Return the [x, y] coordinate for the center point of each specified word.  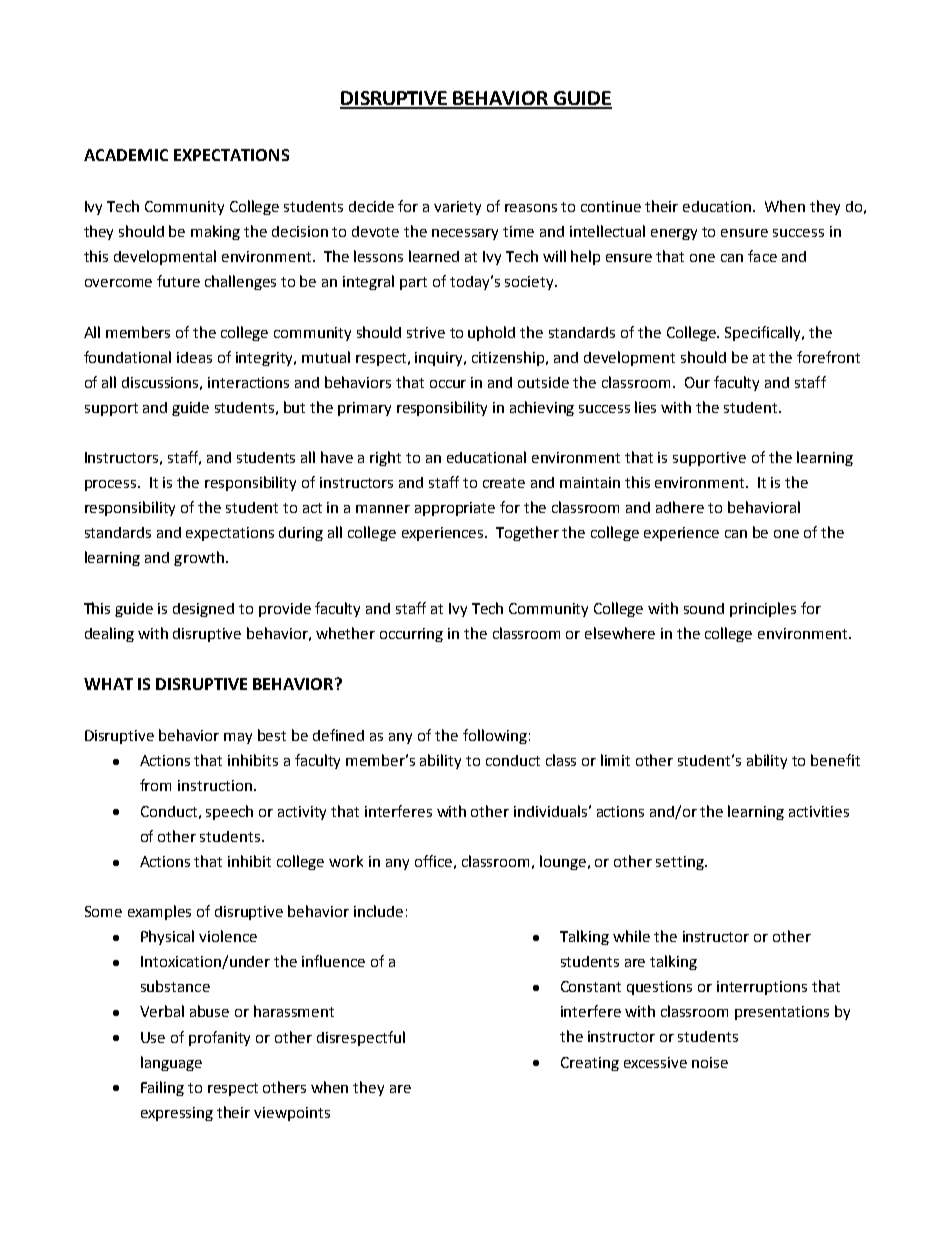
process [112, 485]
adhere [680, 507]
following [495, 736]
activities [819, 811]
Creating [590, 1064]
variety [457, 208]
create [504, 483]
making [215, 232]
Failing [162, 1088]
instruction [215, 785]
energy [674, 234]
